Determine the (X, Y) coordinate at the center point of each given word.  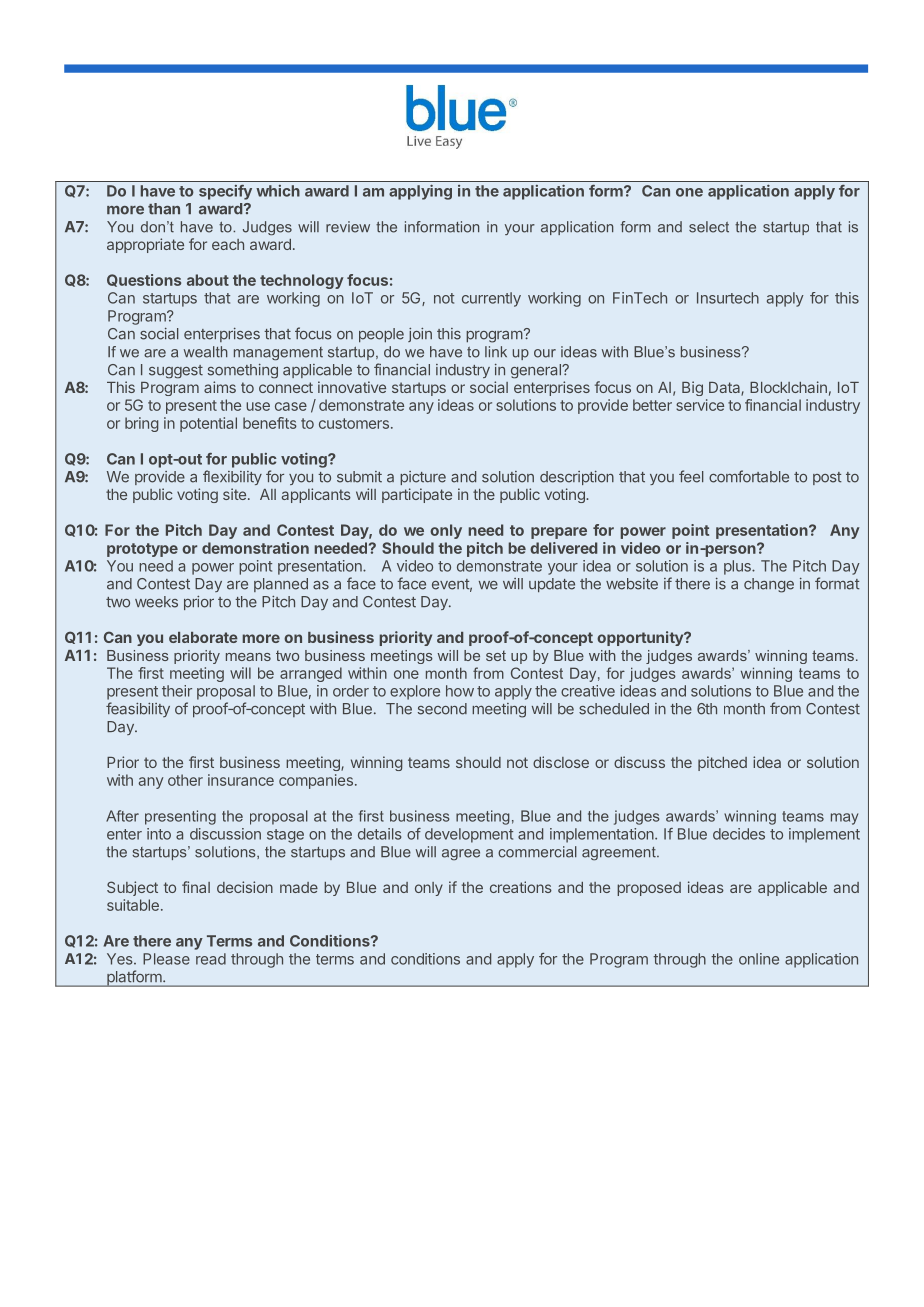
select (709, 227)
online (759, 959)
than (164, 209)
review (348, 227)
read (211, 959)
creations (521, 887)
